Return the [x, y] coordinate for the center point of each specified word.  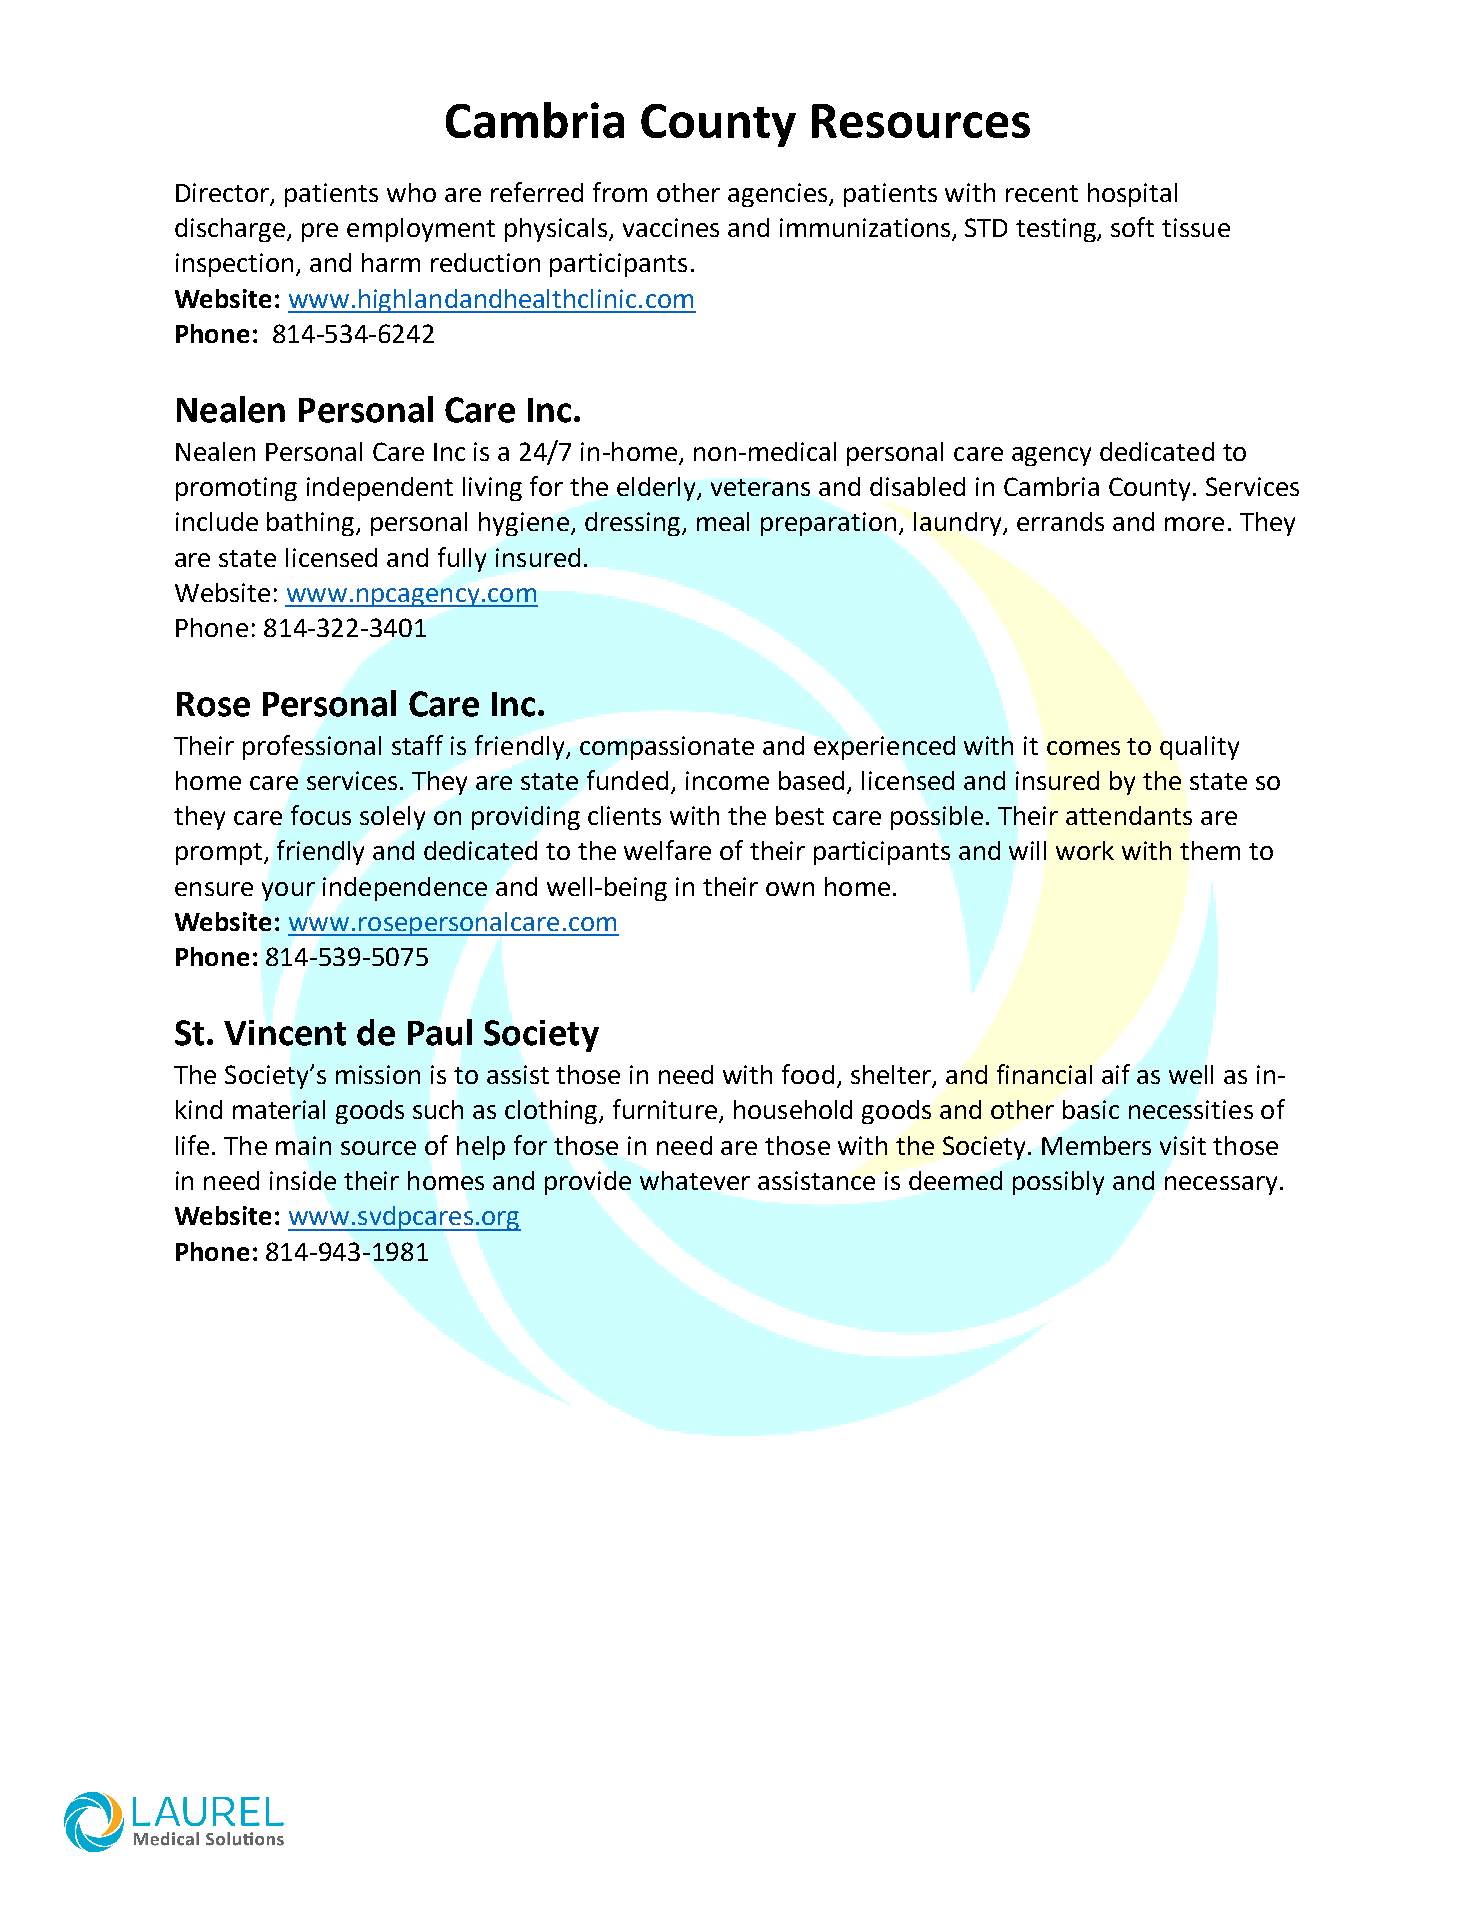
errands [1060, 521]
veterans [760, 487]
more [1194, 524]
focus [321, 815]
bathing [312, 524]
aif [1116, 1074]
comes [1083, 748]
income [727, 780]
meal [723, 521]
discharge [231, 230]
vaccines [671, 227]
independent [380, 489]
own [790, 889]
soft [1132, 227]
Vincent [285, 1033]
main [303, 1145]
